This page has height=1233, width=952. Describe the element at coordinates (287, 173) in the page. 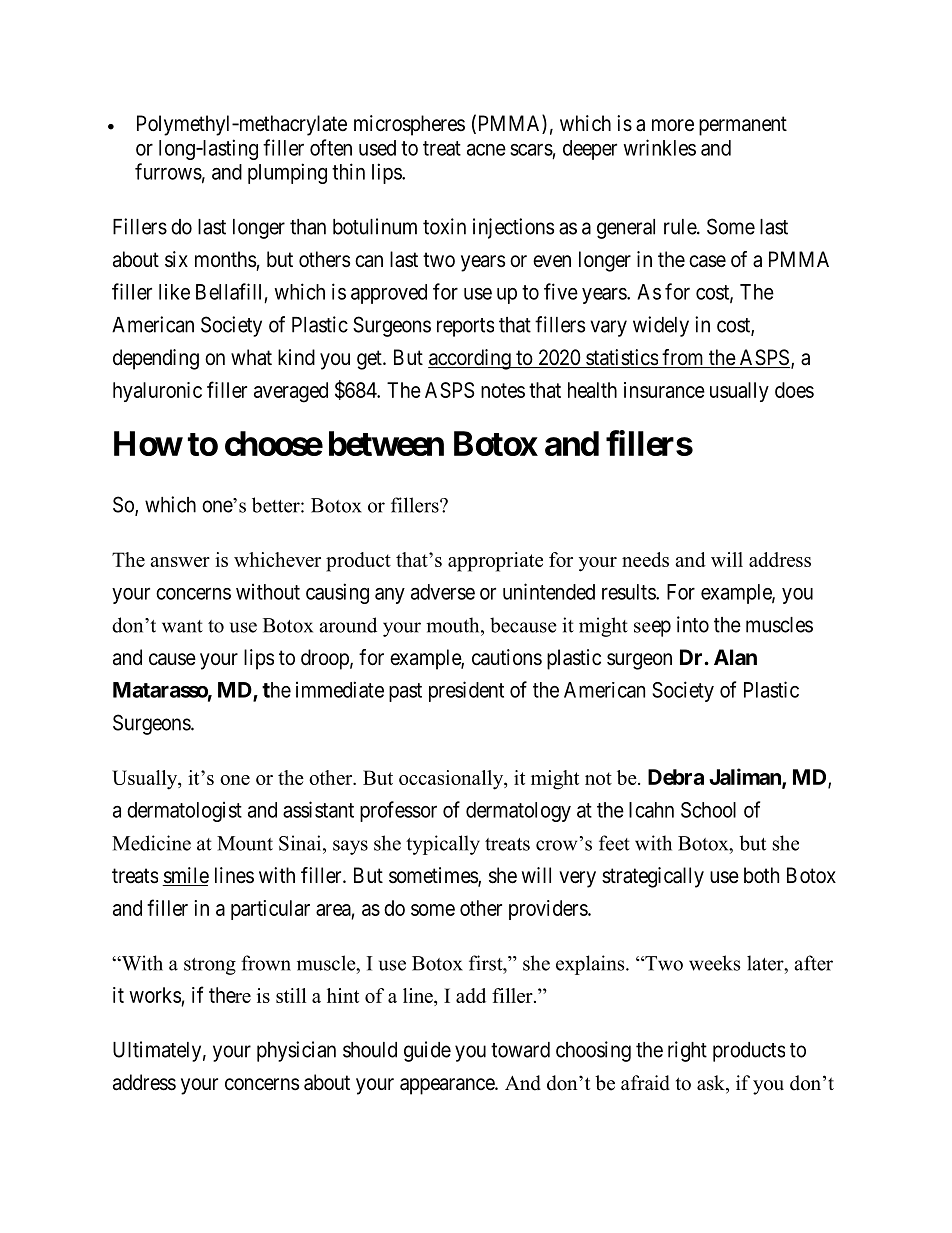

I see `plumping` at that location.
